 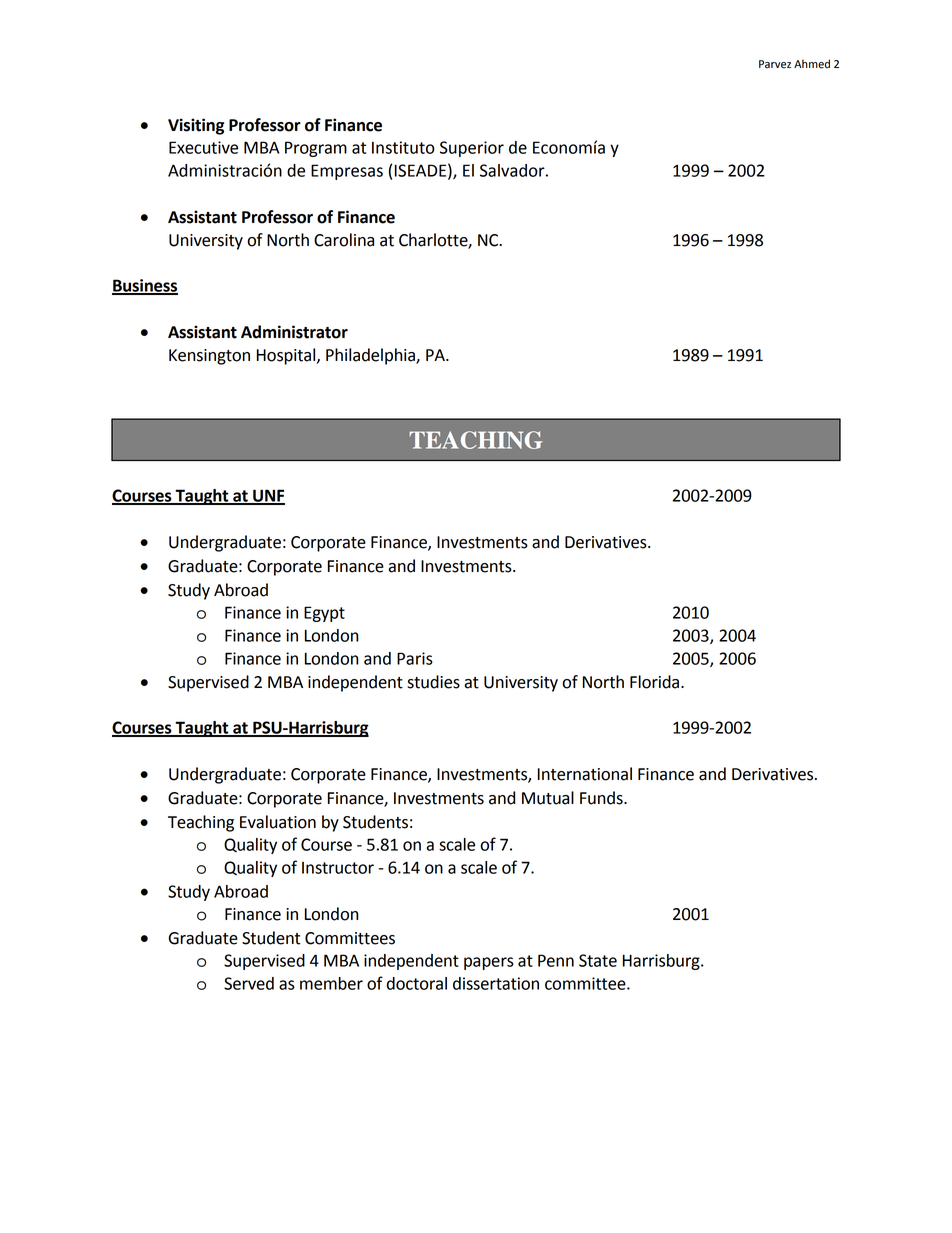 What do you see at coordinates (472, 149) in the screenshot?
I see `Superior` at bounding box center [472, 149].
